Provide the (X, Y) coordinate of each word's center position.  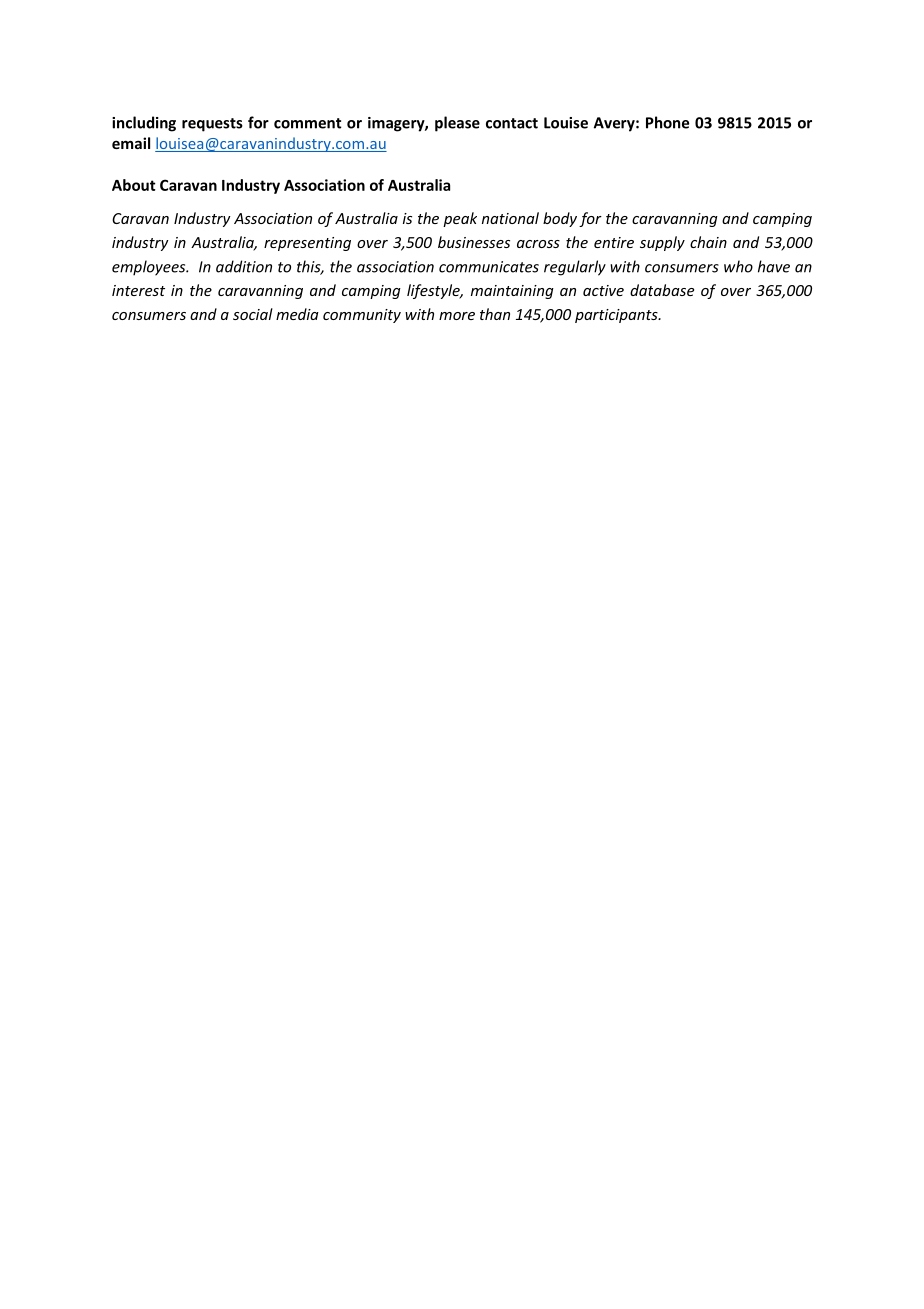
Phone (667, 122)
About (134, 185)
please (457, 124)
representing (307, 244)
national (510, 218)
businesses (474, 242)
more (457, 316)
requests (212, 125)
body (560, 219)
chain (708, 242)
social (253, 314)
